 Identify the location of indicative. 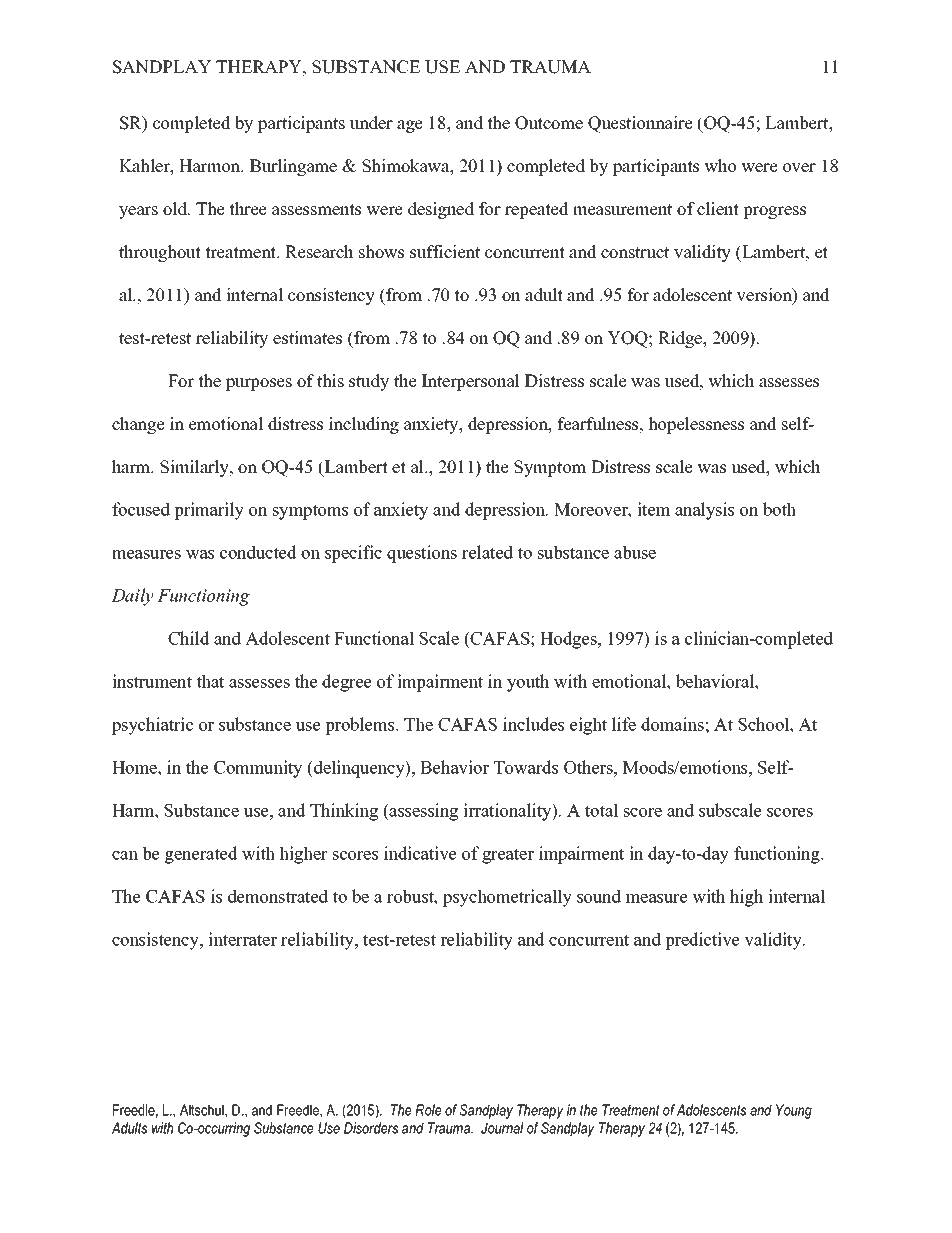
(420, 853).
